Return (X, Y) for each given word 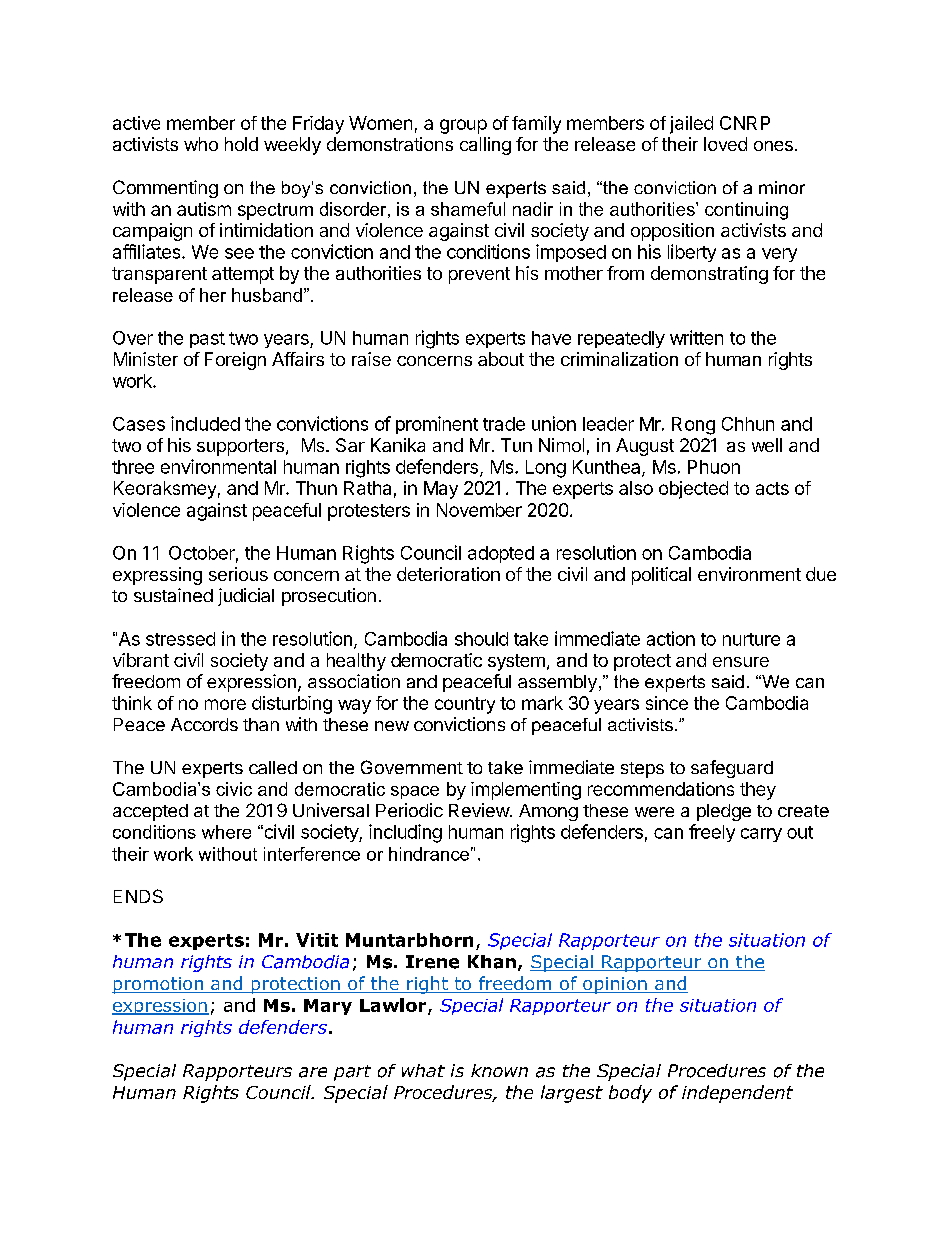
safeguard (732, 769)
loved (725, 144)
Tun (516, 445)
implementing (526, 791)
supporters (240, 447)
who (201, 144)
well (767, 445)
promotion (158, 985)
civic (234, 789)
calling (485, 146)
